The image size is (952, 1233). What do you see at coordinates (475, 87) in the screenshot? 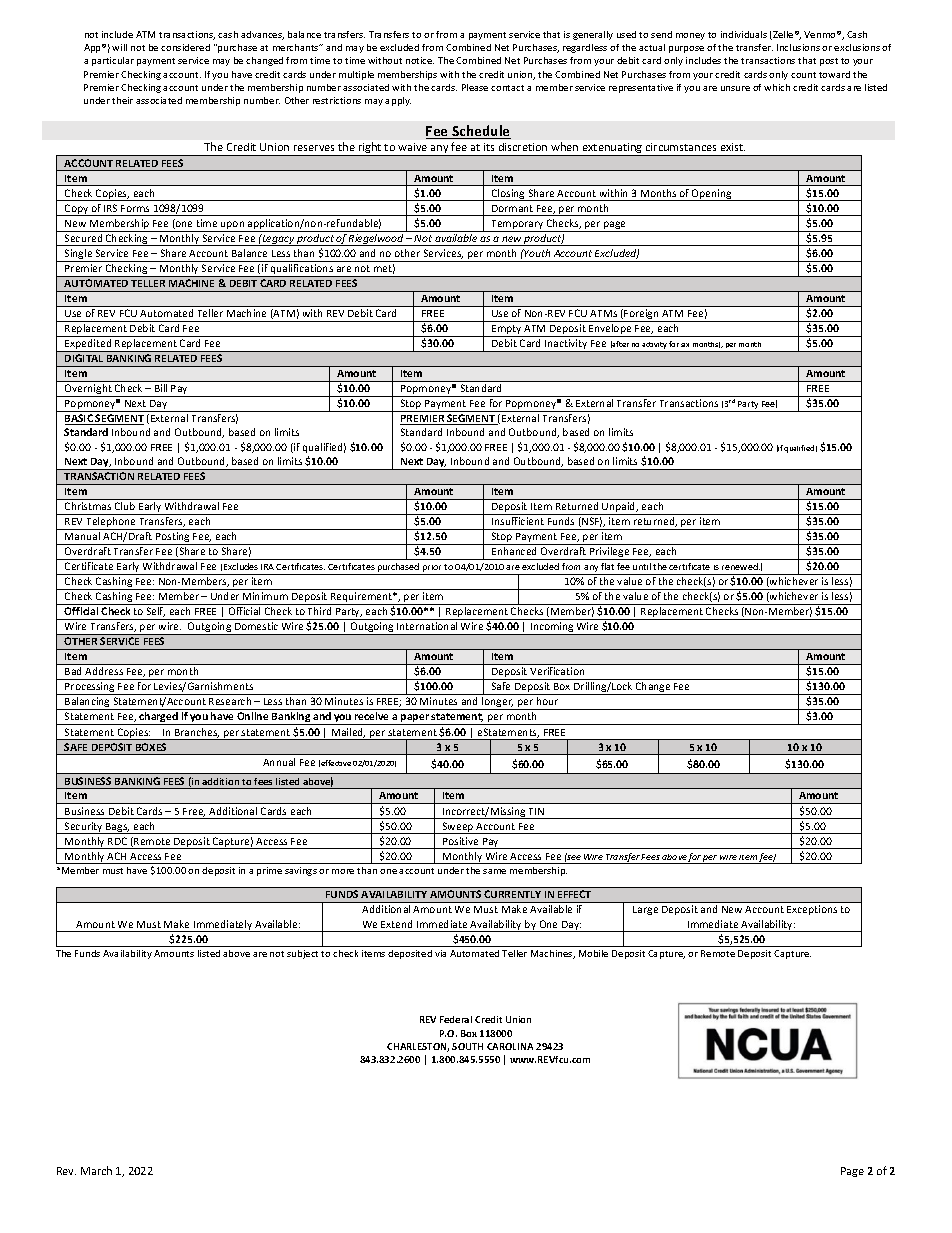
I see `Please` at bounding box center [475, 87].
